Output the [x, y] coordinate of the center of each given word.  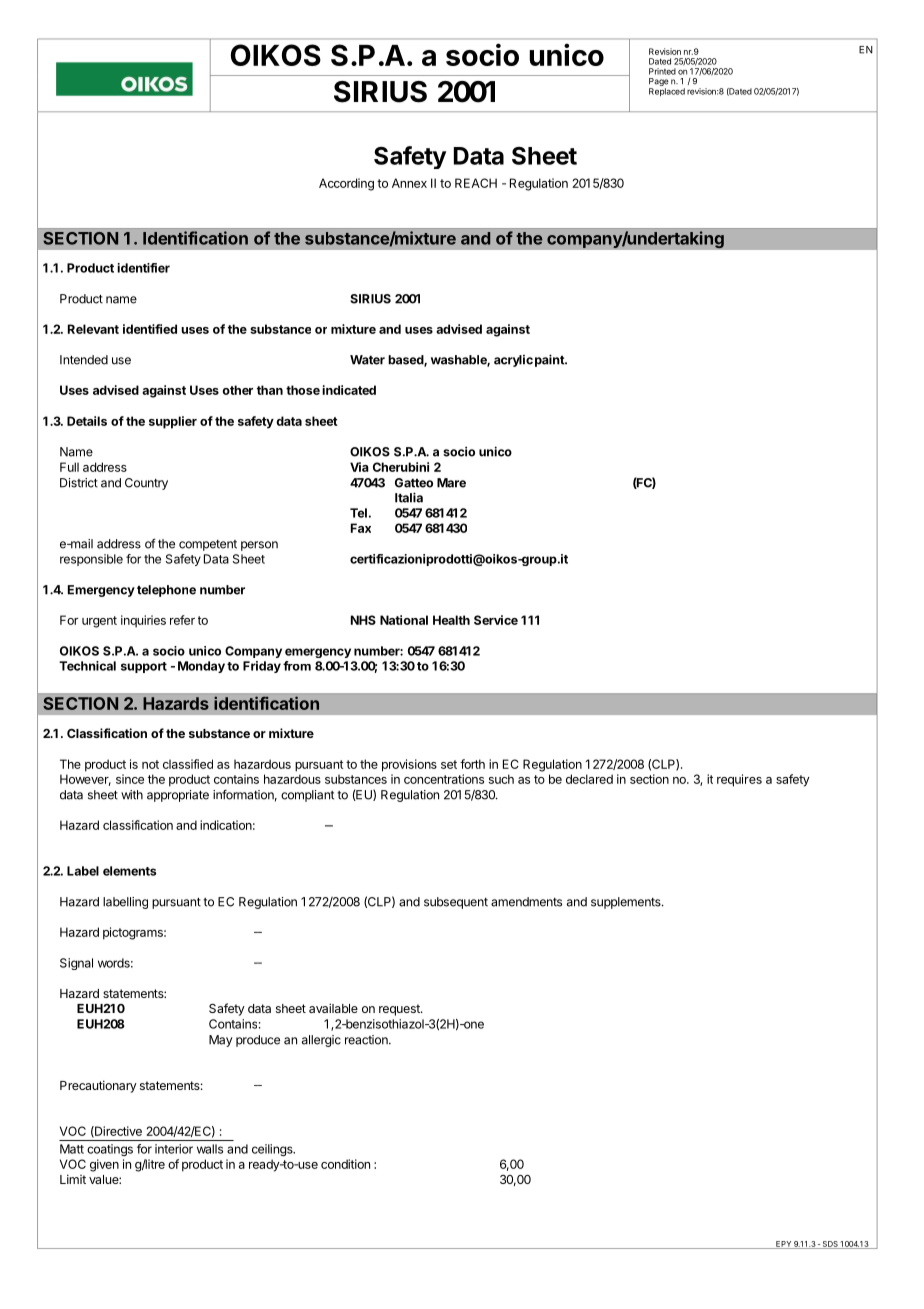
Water [367, 360]
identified [150, 329]
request [400, 1010]
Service [496, 620]
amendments [526, 902]
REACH [476, 183]
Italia [409, 497]
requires [739, 780]
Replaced [667, 92]
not [150, 764]
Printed [662, 71]
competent [208, 545]
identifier [143, 268]
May [220, 1041]
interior [174, 1149]
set [449, 764]
